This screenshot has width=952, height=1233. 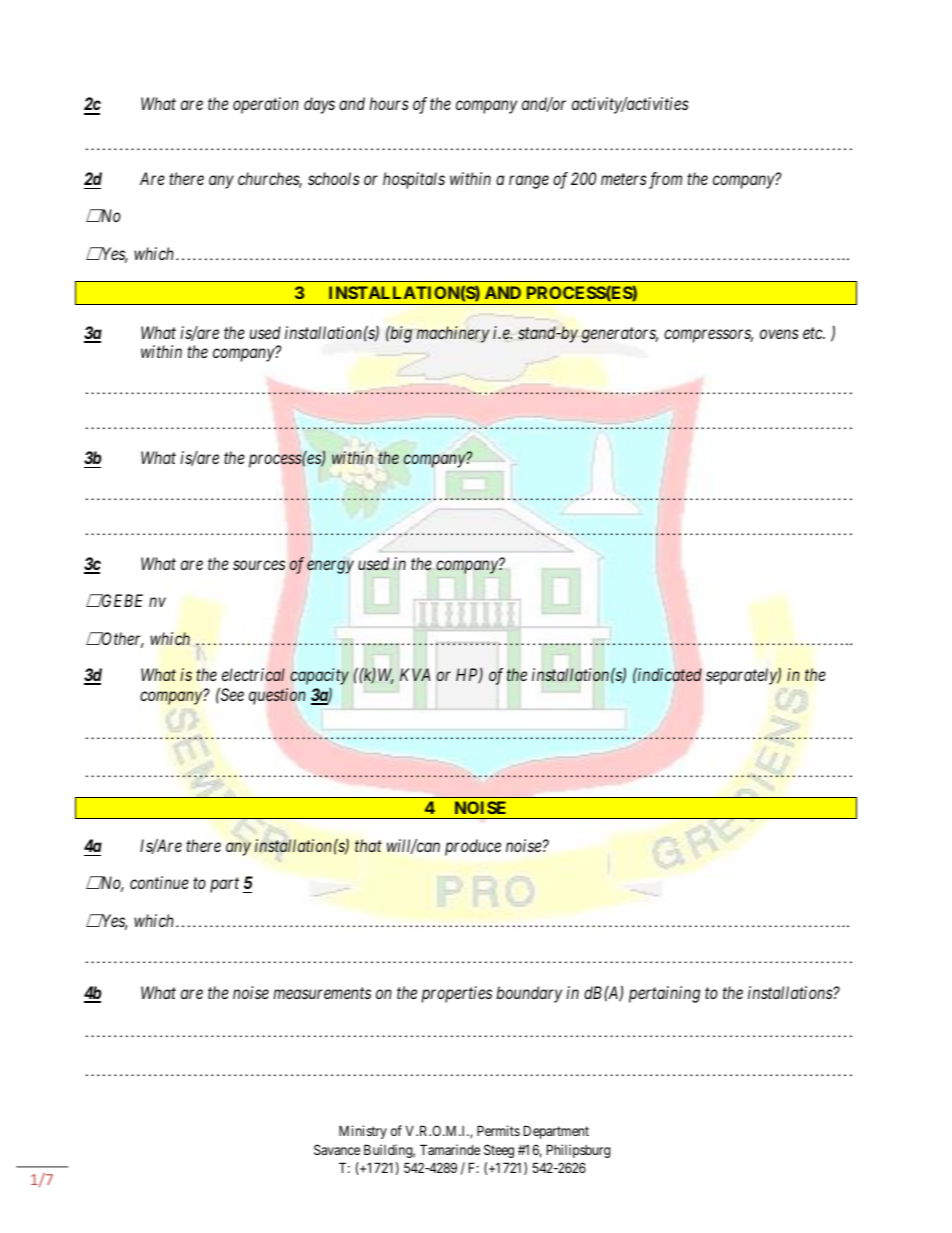 What do you see at coordinates (498, 1130) in the screenshot?
I see `Permits` at bounding box center [498, 1130].
